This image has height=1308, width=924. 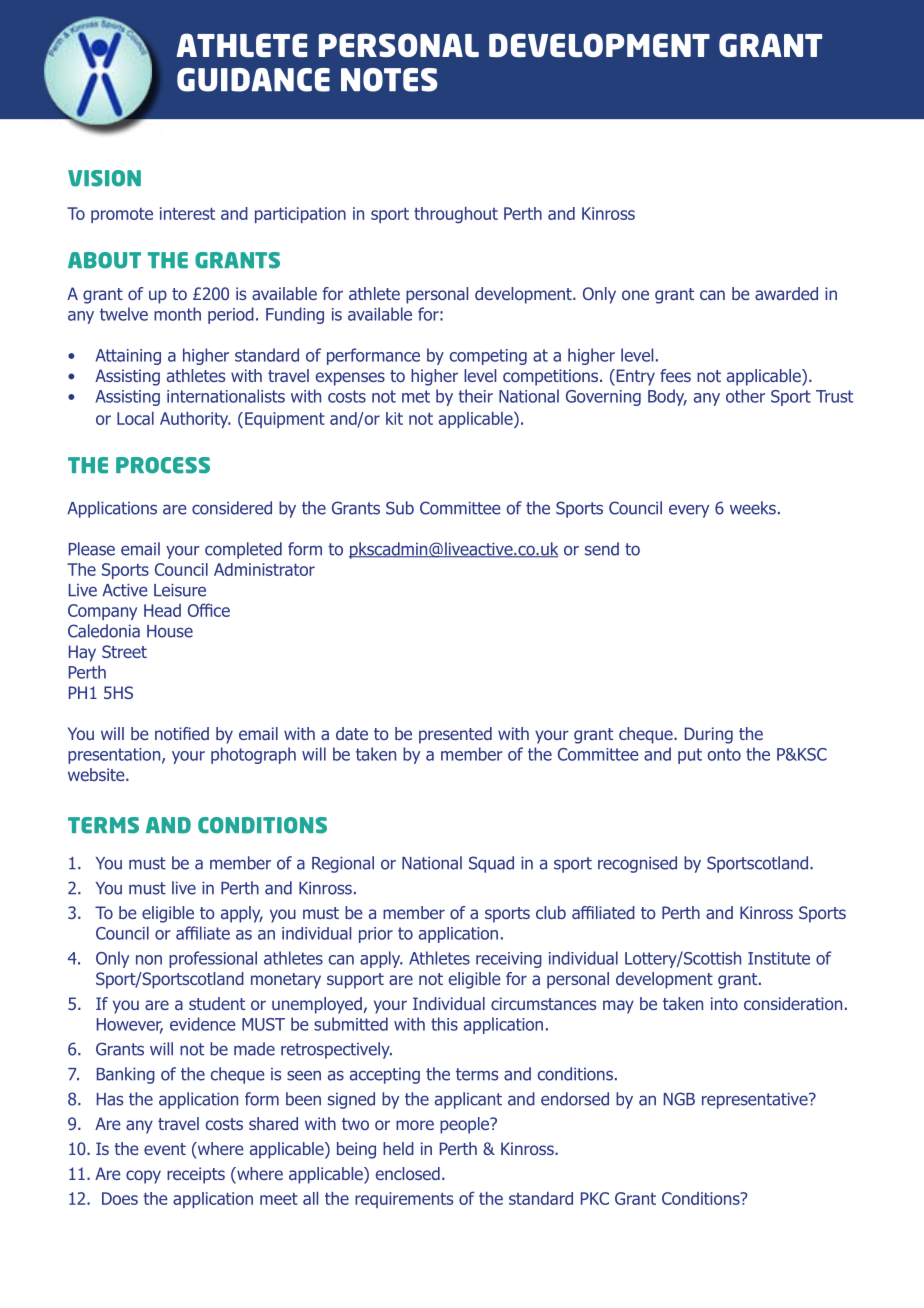 What do you see at coordinates (389, 80) in the image?
I see `NOTES` at bounding box center [389, 80].
